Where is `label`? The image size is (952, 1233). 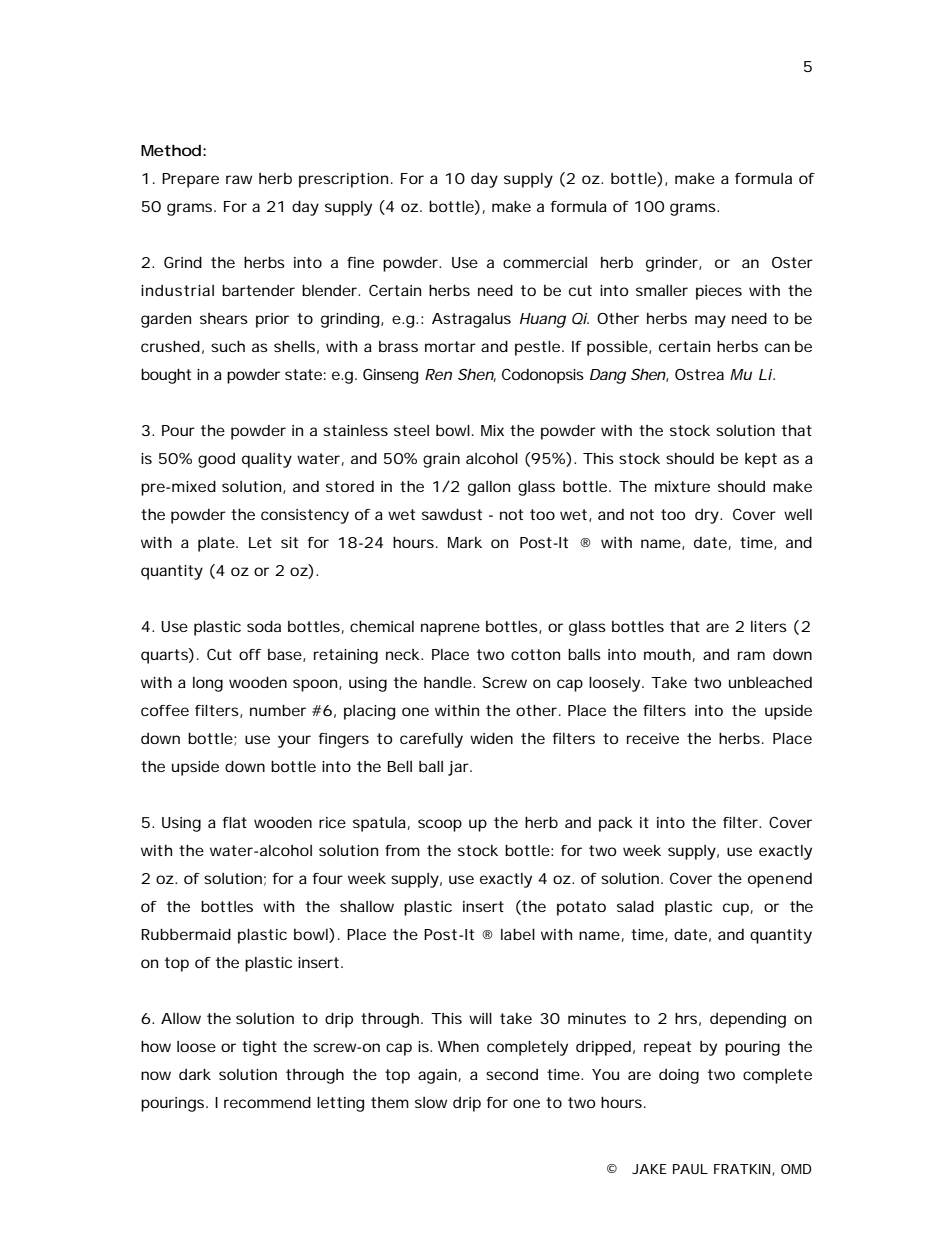
label is located at coordinates (518, 934).
